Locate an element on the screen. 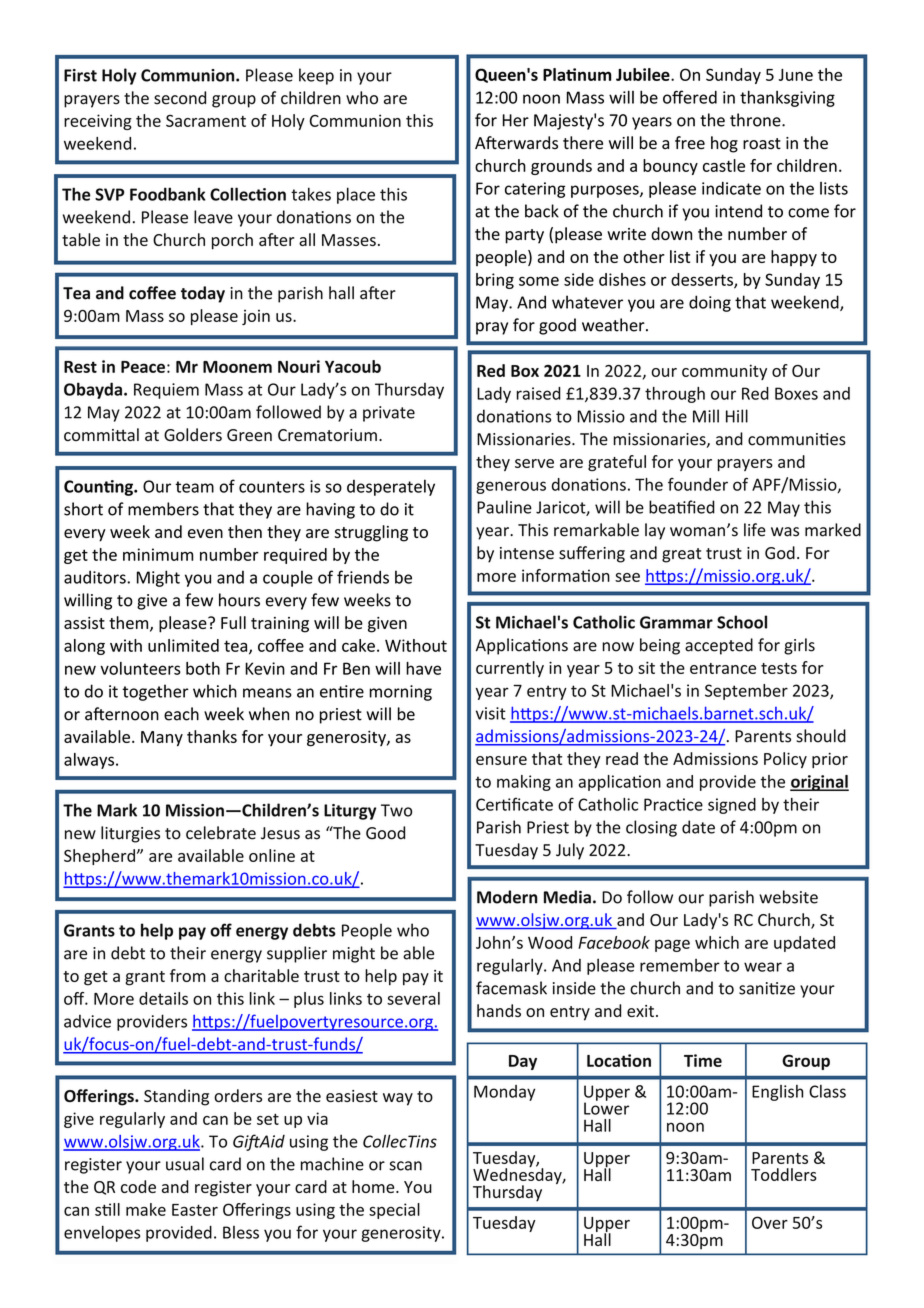 Image resolution: width=924 pixels, height=1308 pixels. second is located at coordinates (180, 98).
